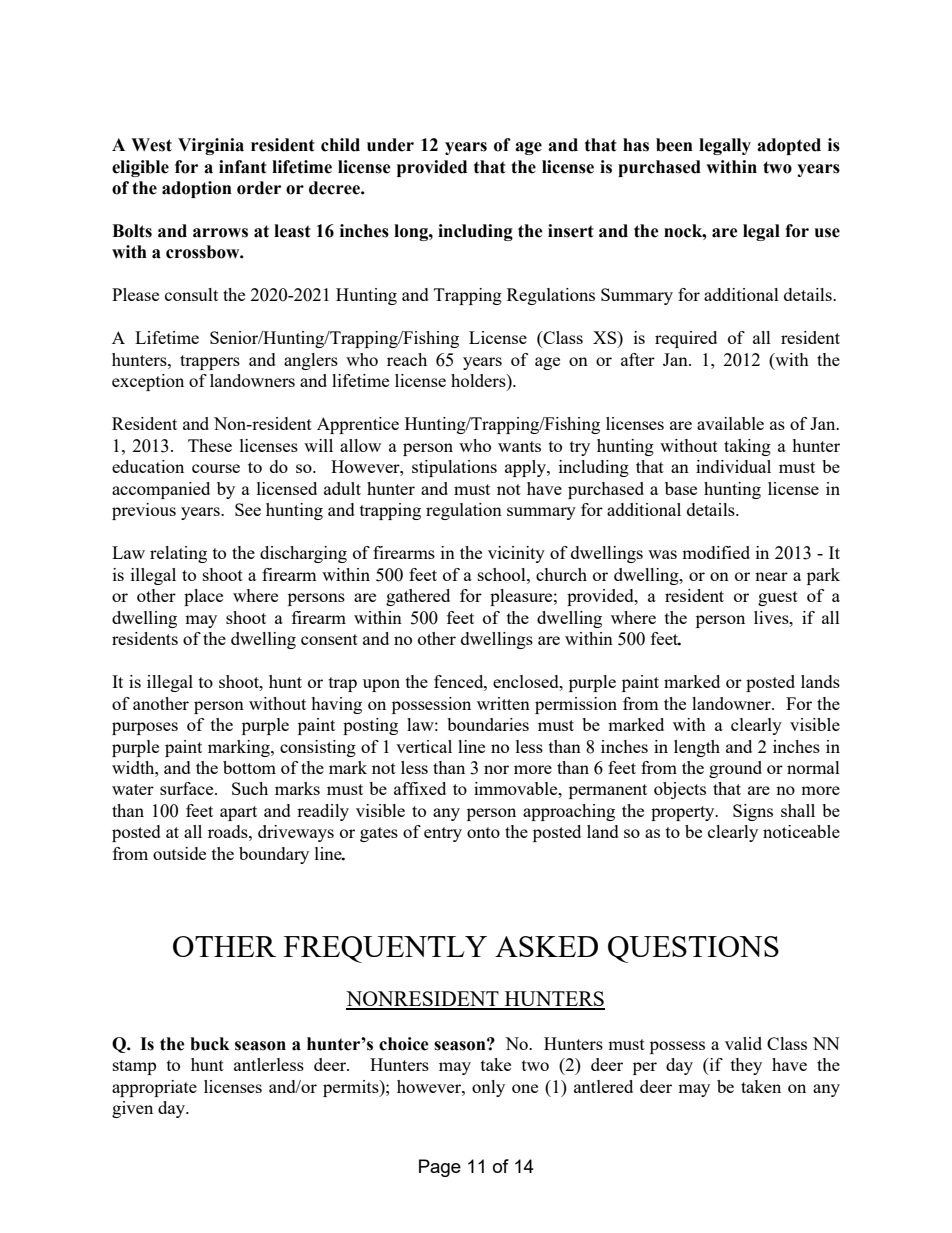 This screenshot has width=952, height=1233. Describe the element at coordinates (197, 189) in the screenshot. I see `adoption` at that location.
